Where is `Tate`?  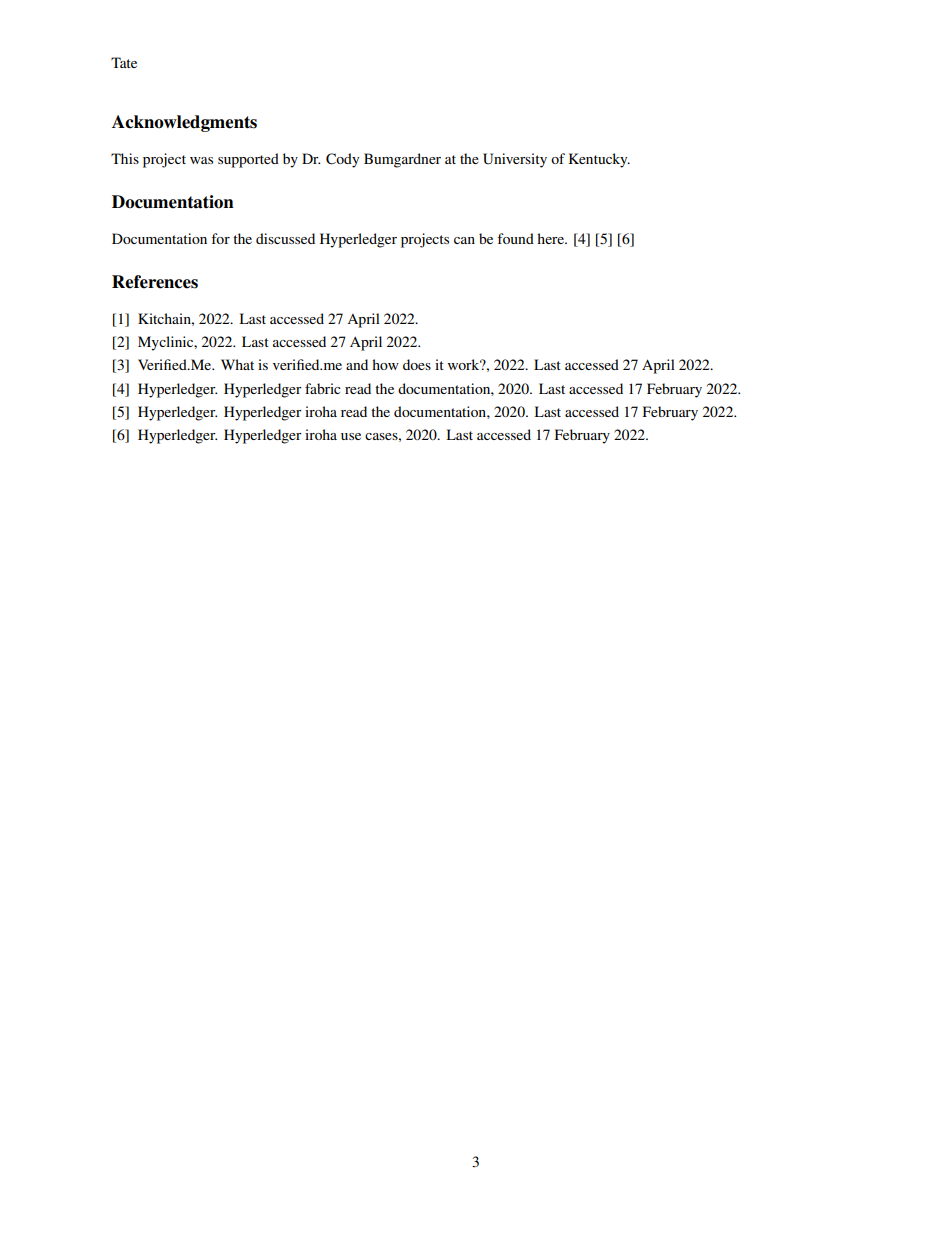
Tate is located at coordinates (124, 62).
